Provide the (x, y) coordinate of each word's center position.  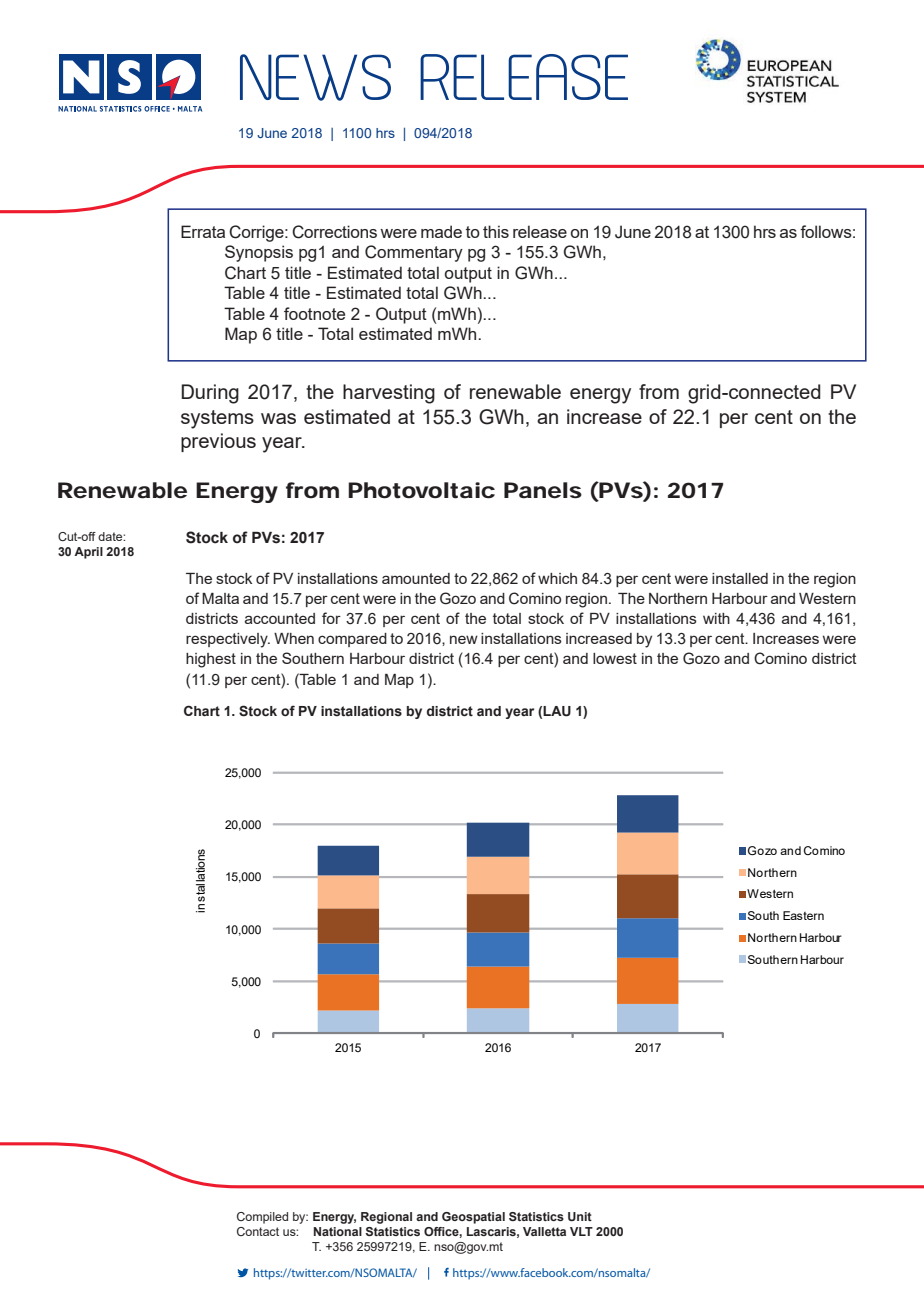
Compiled (262, 1218)
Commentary (414, 253)
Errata (203, 231)
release (540, 231)
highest (211, 660)
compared (352, 640)
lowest (615, 658)
